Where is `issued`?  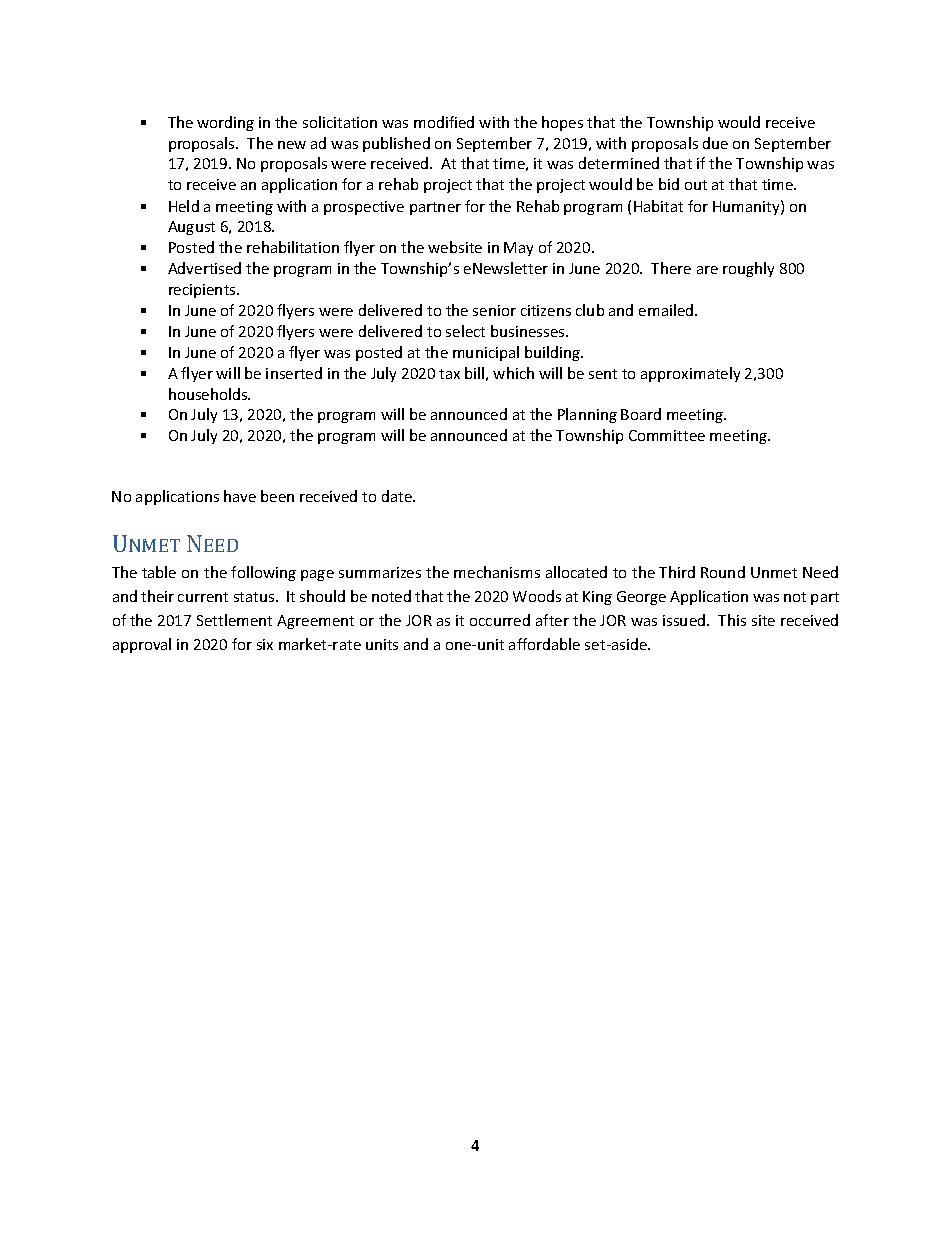
issued is located at coordinates (685, 620).
